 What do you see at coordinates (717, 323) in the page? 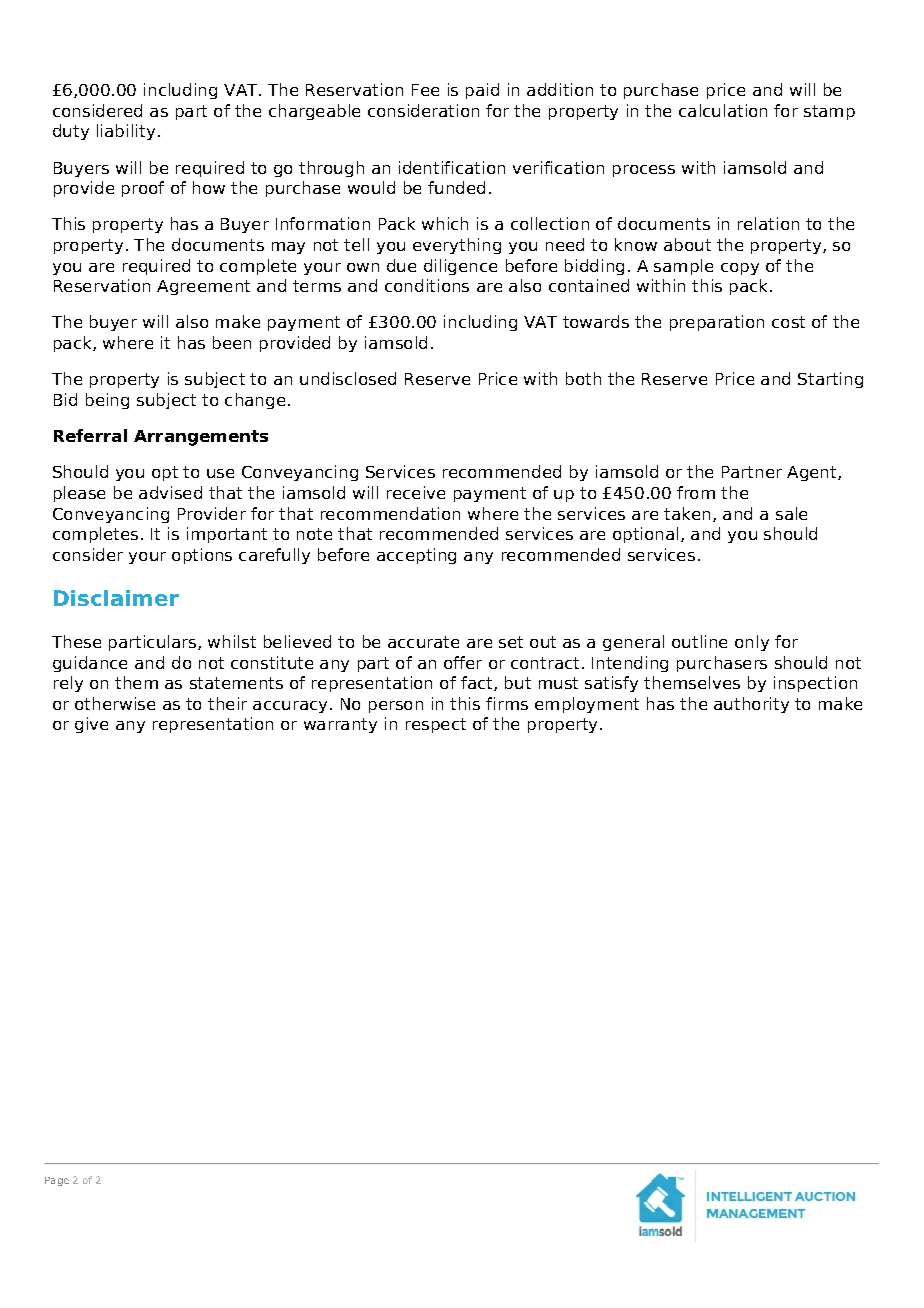
I see `preparation` at bounding box center [717, 323].
